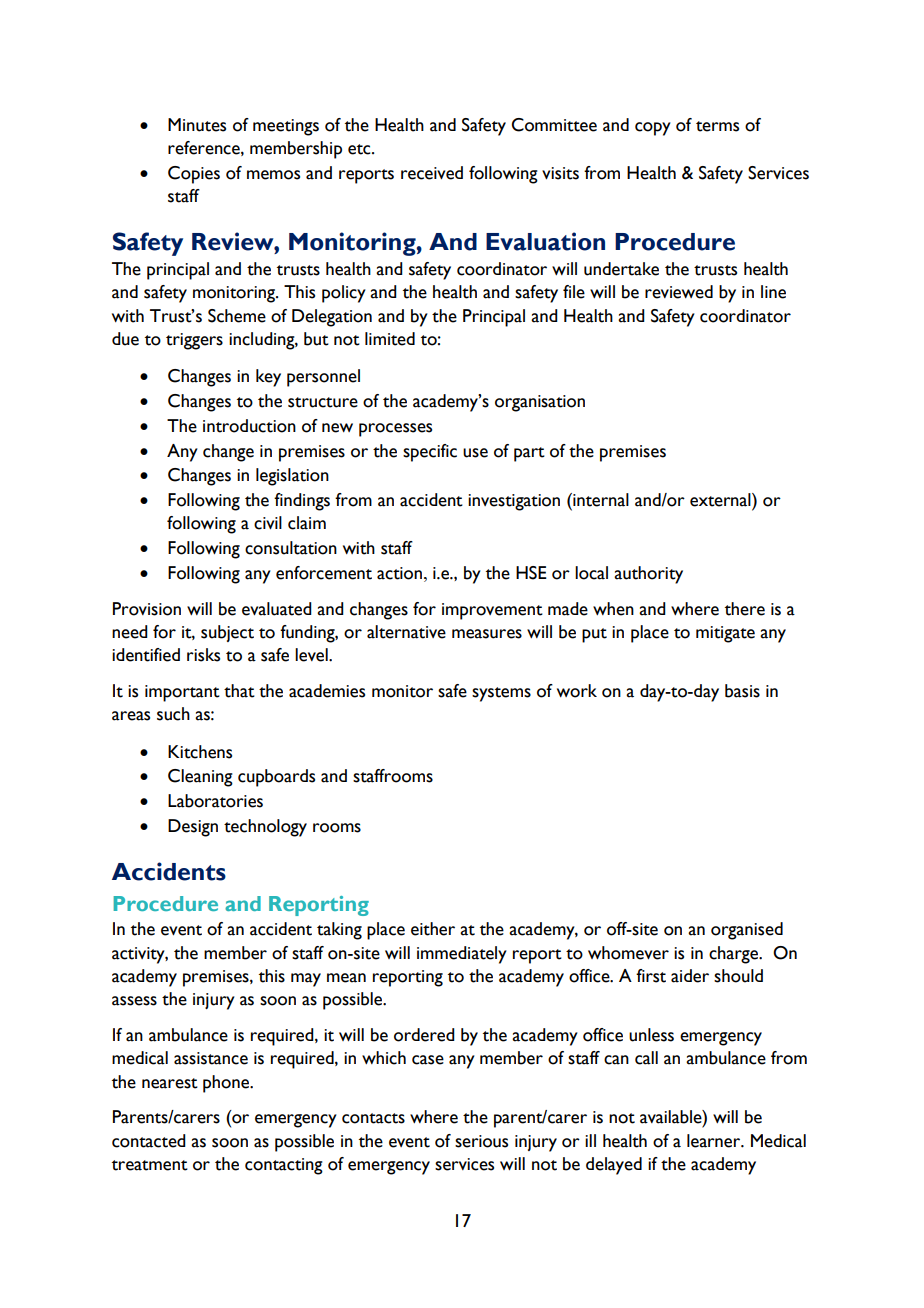 This screenshot has height=1308, width=924. What do you see at coordinates (149, 1141) in the screenshot?
I see `contacted` at bounding box center [149, 1141].
